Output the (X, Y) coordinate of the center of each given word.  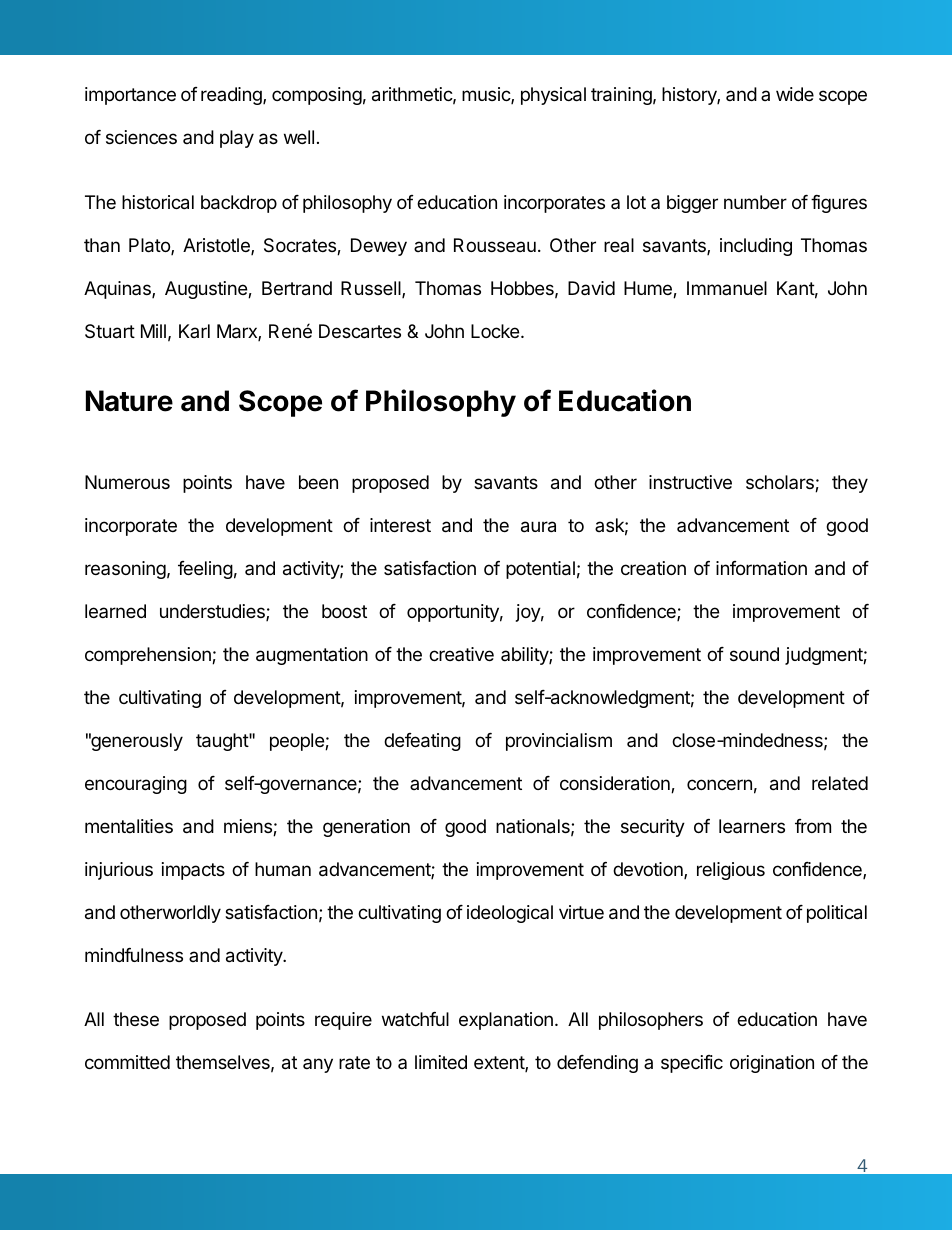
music (487, 95)
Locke (496, 331)
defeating (422, 742)
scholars (781, 483)
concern (719, 784)
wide (795, 94)
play (237, 139)
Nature (129, 401)
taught (223, 742)
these (136, 1019)
